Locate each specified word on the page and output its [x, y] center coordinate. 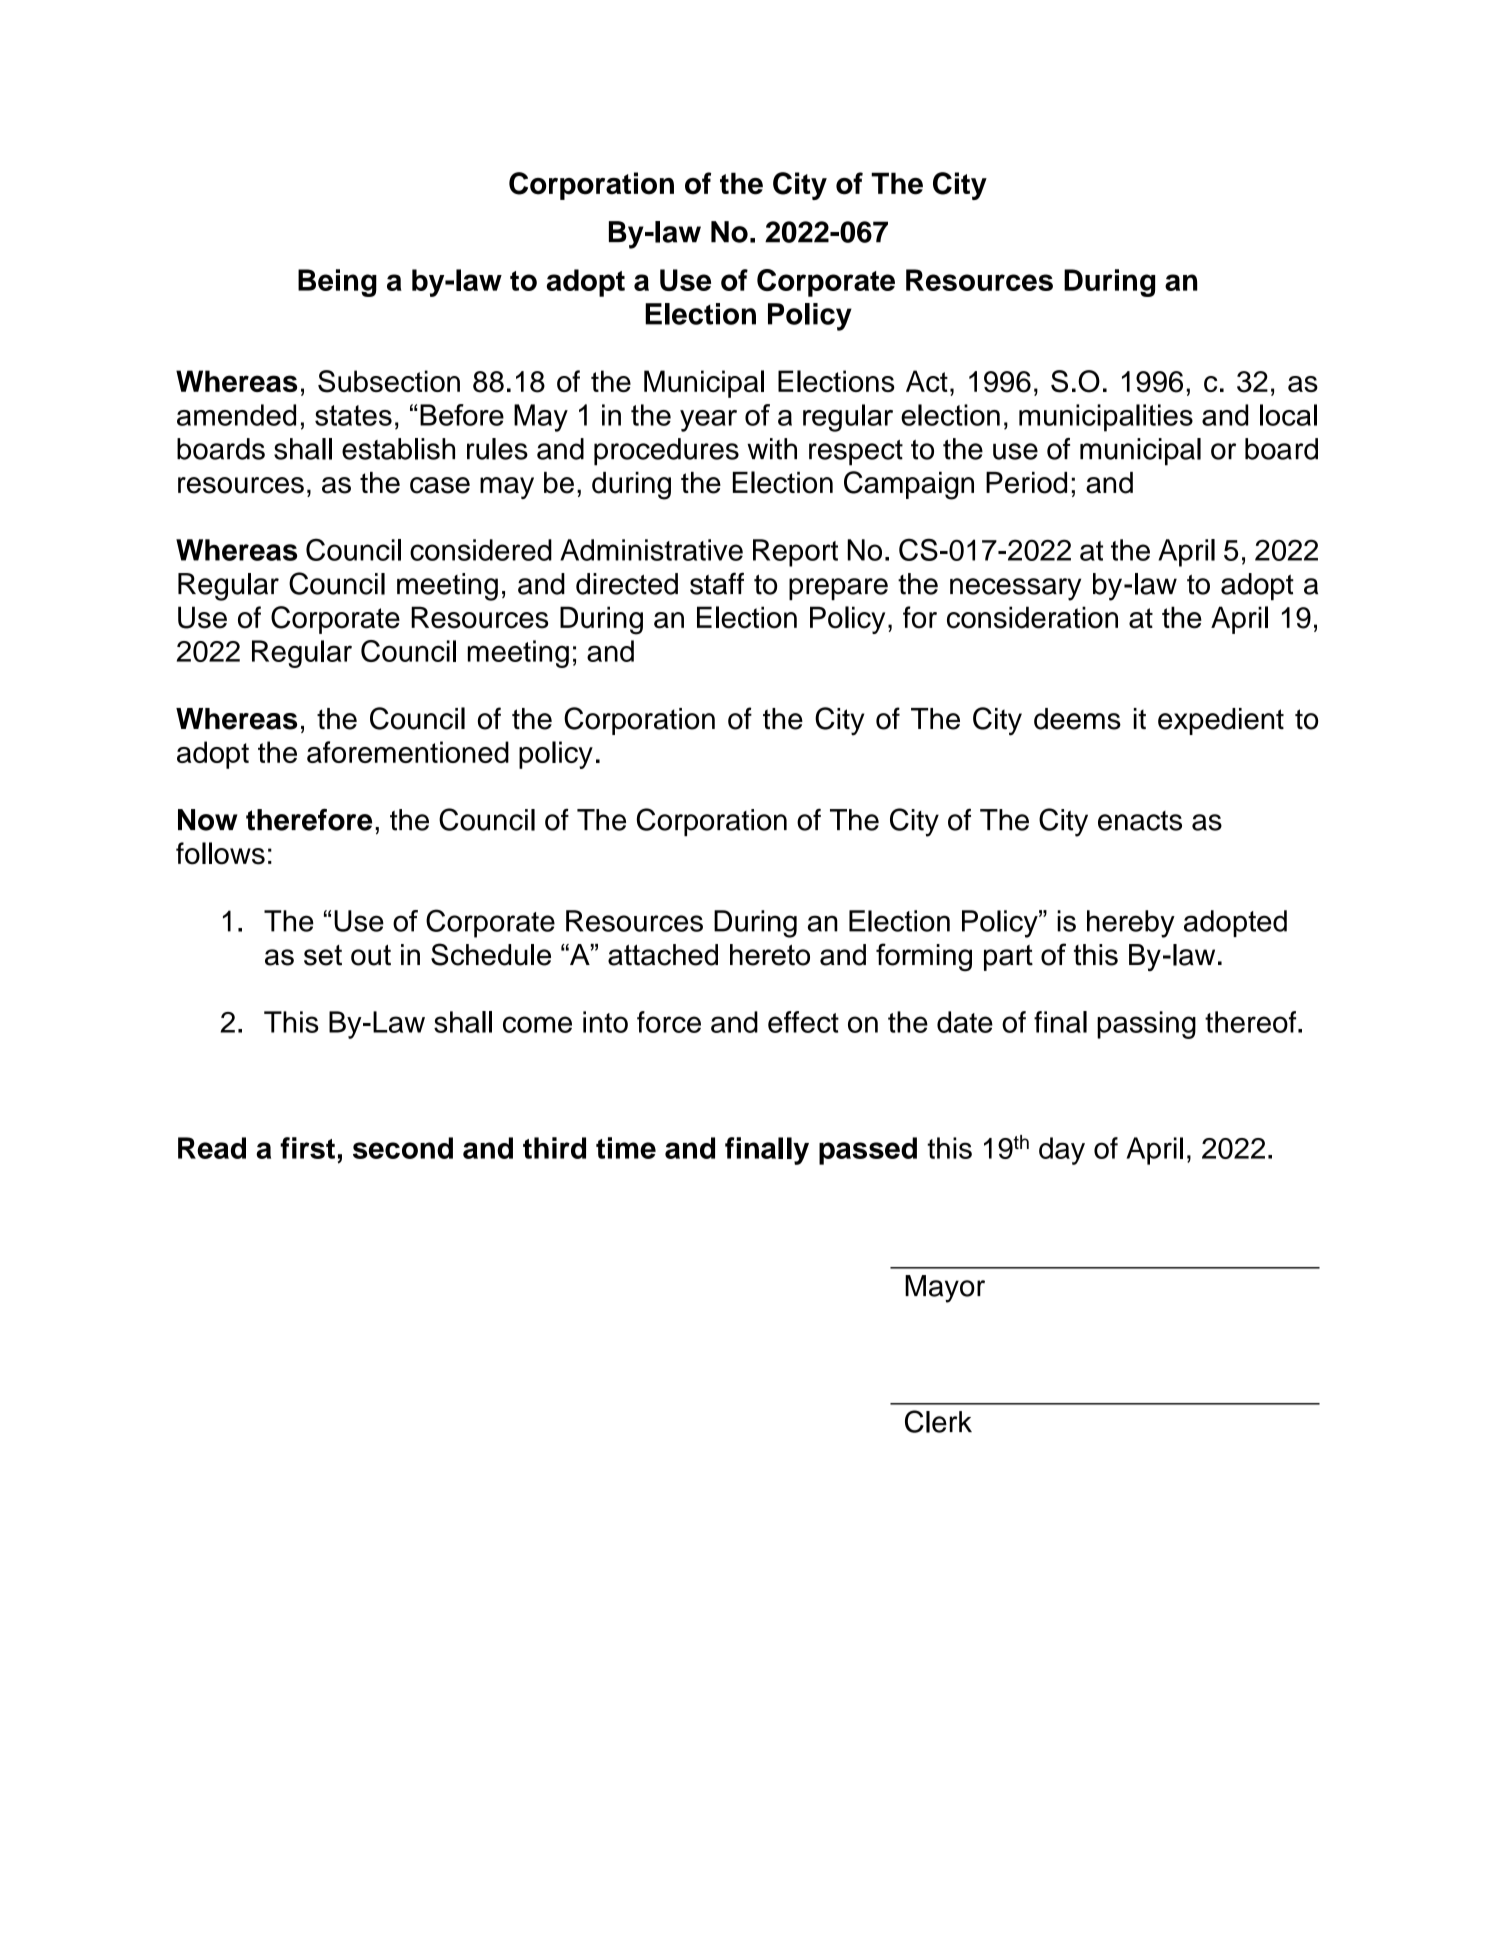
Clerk [938, 1421]
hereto [770, 955]
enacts [1140, 821]
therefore [309, 820]
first [307, 1148]
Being [337, 283]
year [708, 421]
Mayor [945, 1289]
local [1288, 415]
